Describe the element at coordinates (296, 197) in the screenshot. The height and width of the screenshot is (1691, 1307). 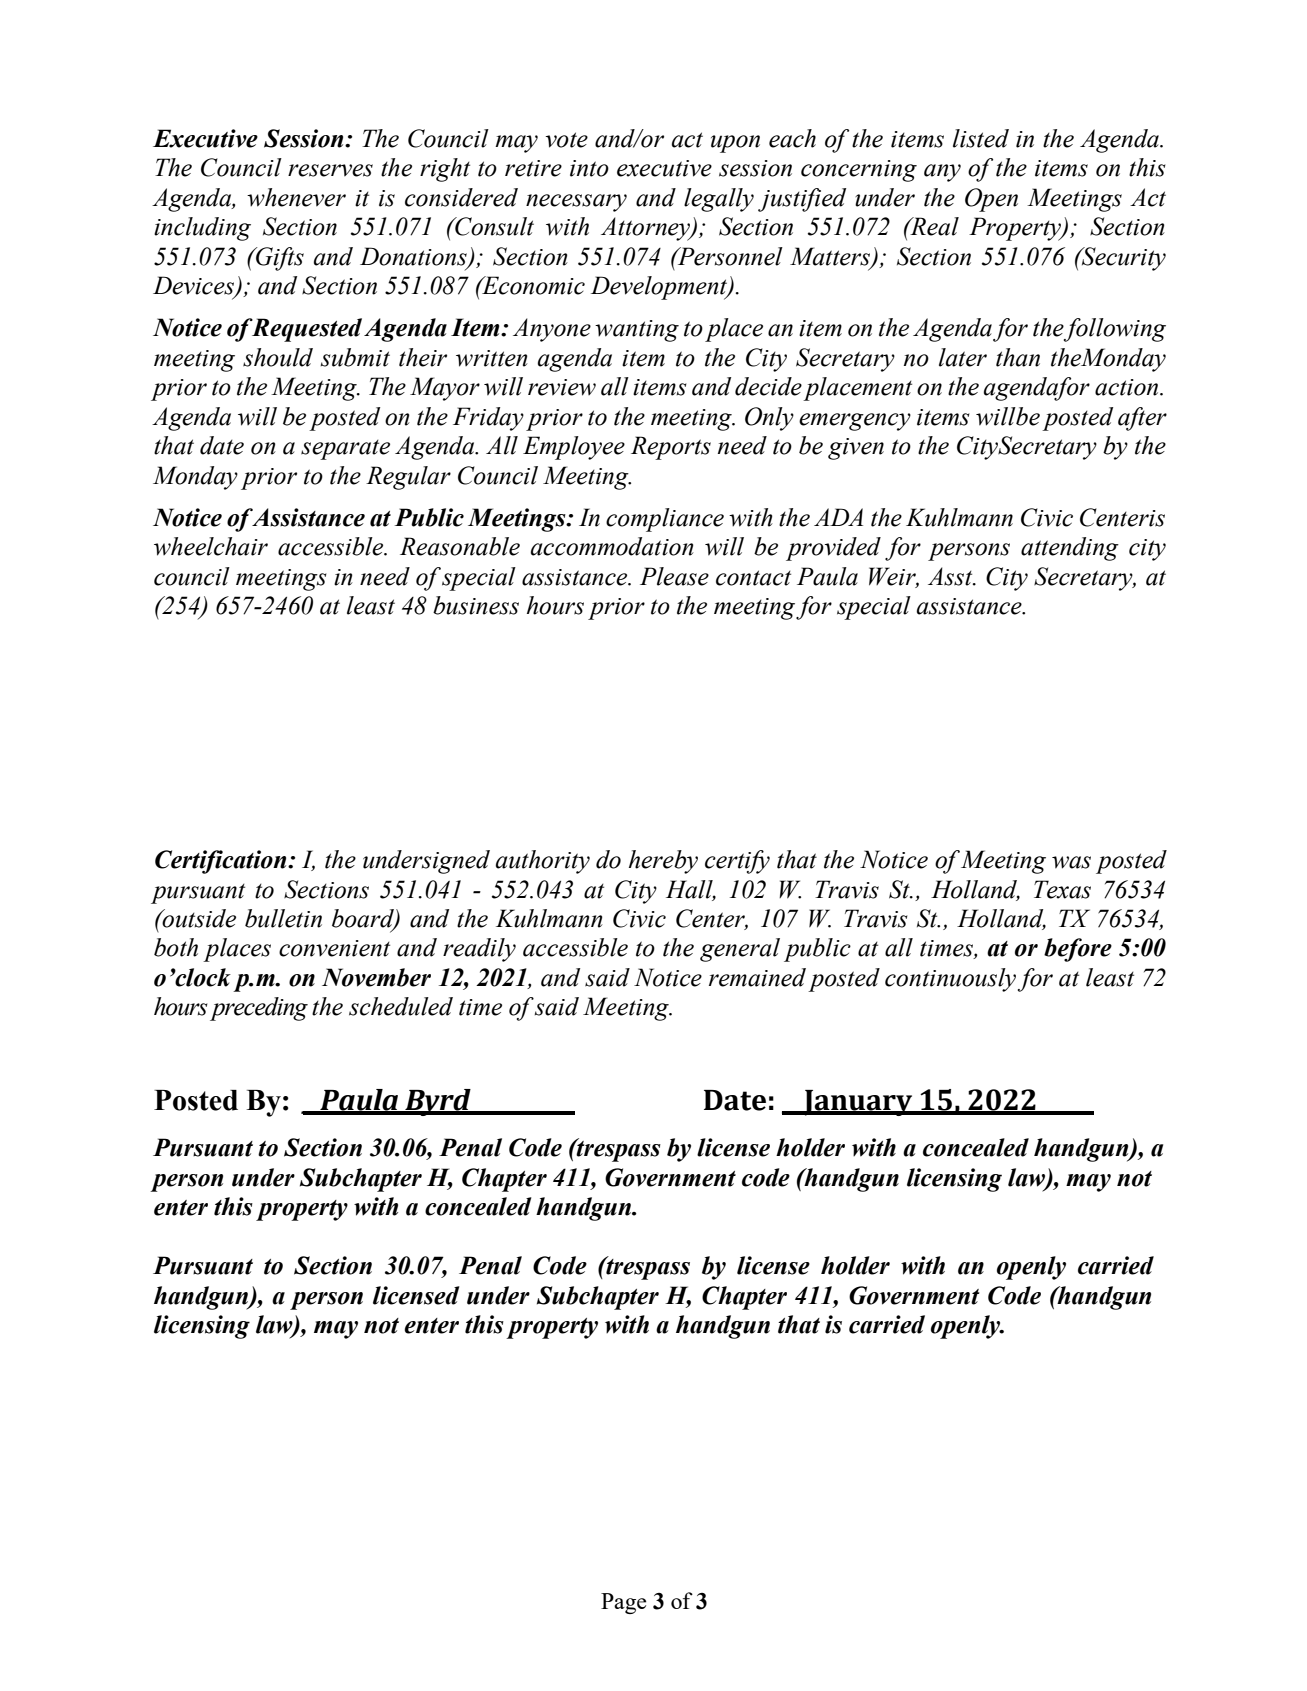
I see `whenever` at that location.
